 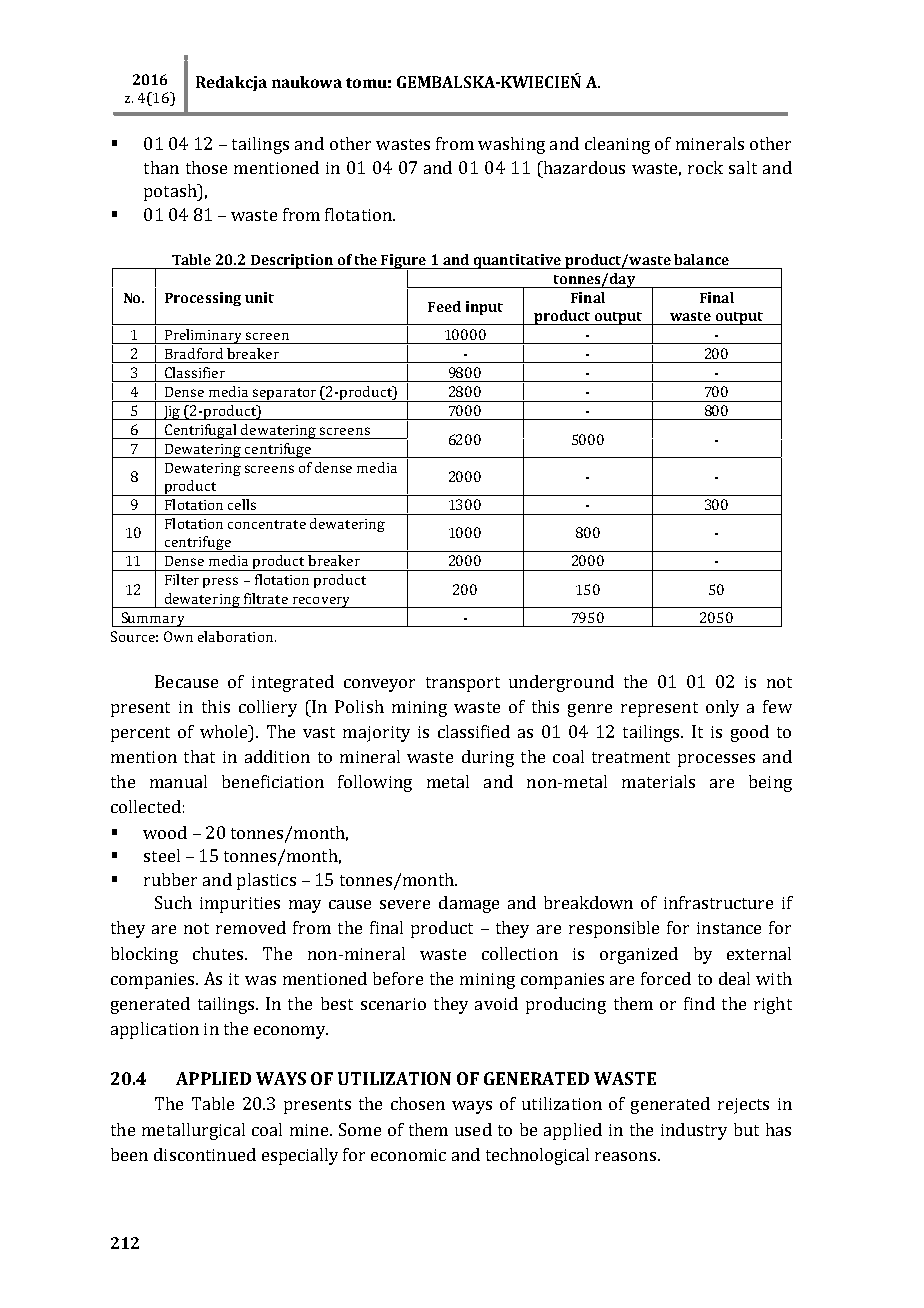 What do you see at coordinates (206, 167) in the screenshot?
I see `those` at bounding box center [206, 167].
